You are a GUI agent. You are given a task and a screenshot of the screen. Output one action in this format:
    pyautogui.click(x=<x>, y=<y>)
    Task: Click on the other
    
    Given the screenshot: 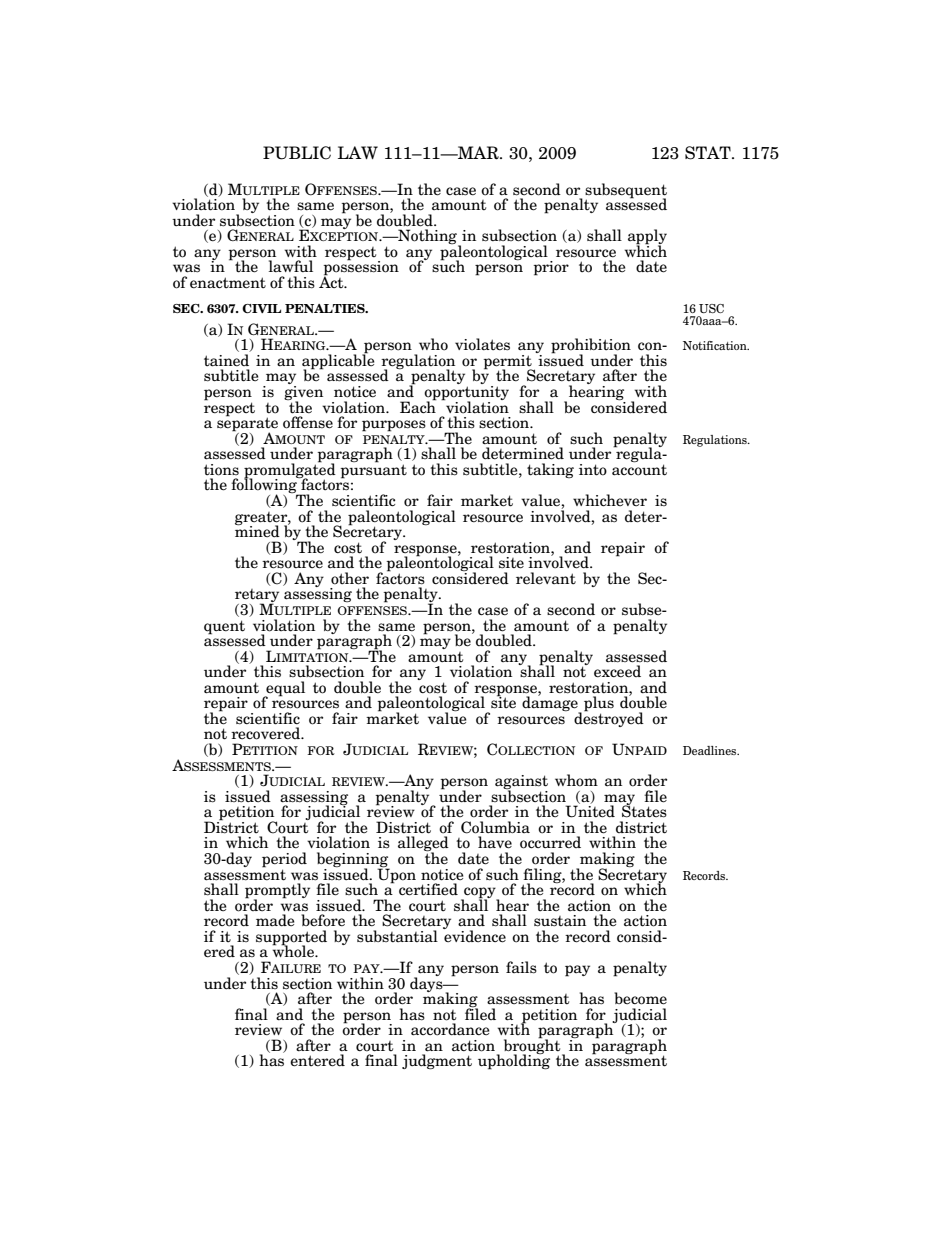 What is the action you would take?
    pyautogui.click(x=350, y=578)
